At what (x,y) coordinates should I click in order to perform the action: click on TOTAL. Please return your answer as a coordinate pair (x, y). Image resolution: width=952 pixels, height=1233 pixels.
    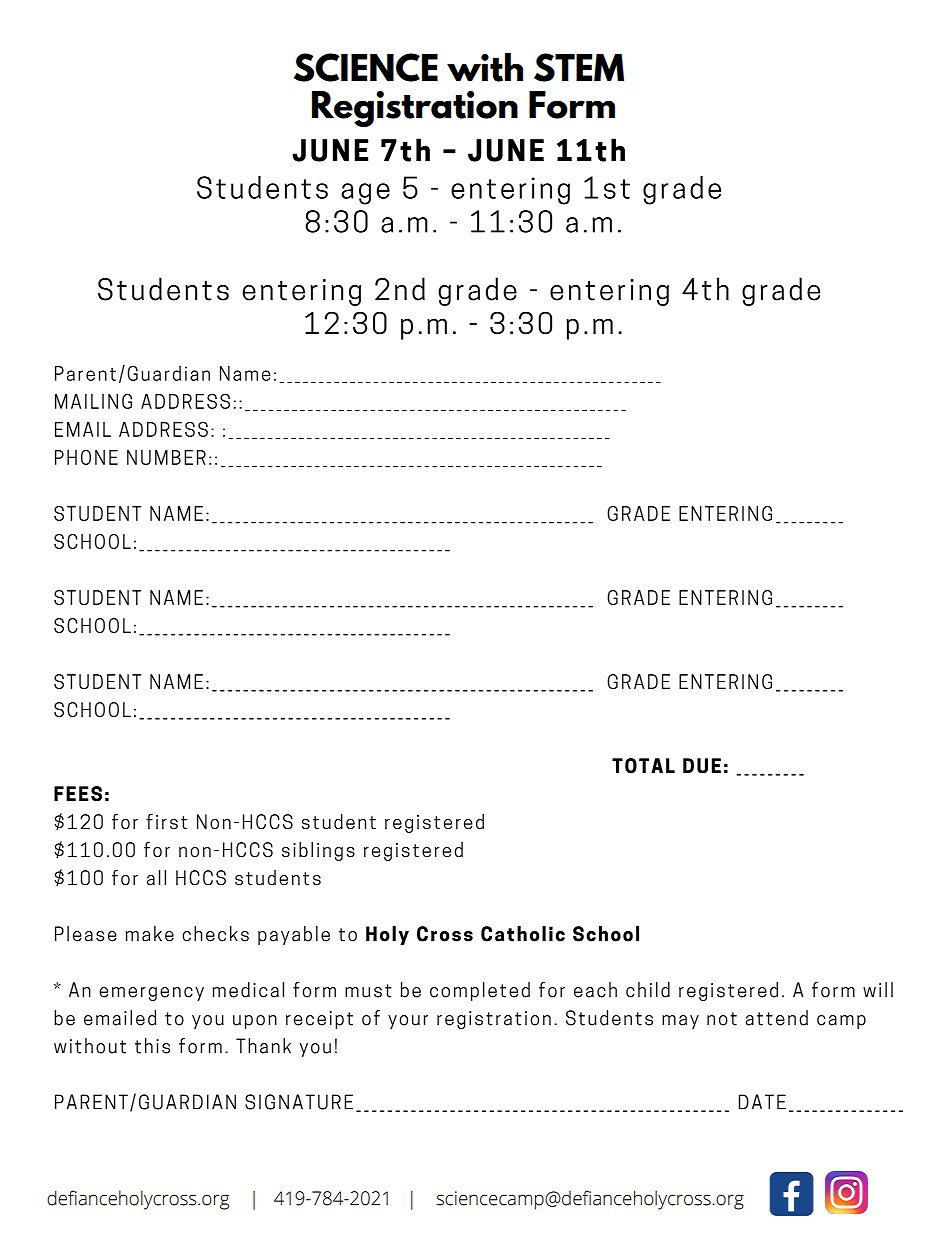
    Looking at the image, I should click on (643, 765).
